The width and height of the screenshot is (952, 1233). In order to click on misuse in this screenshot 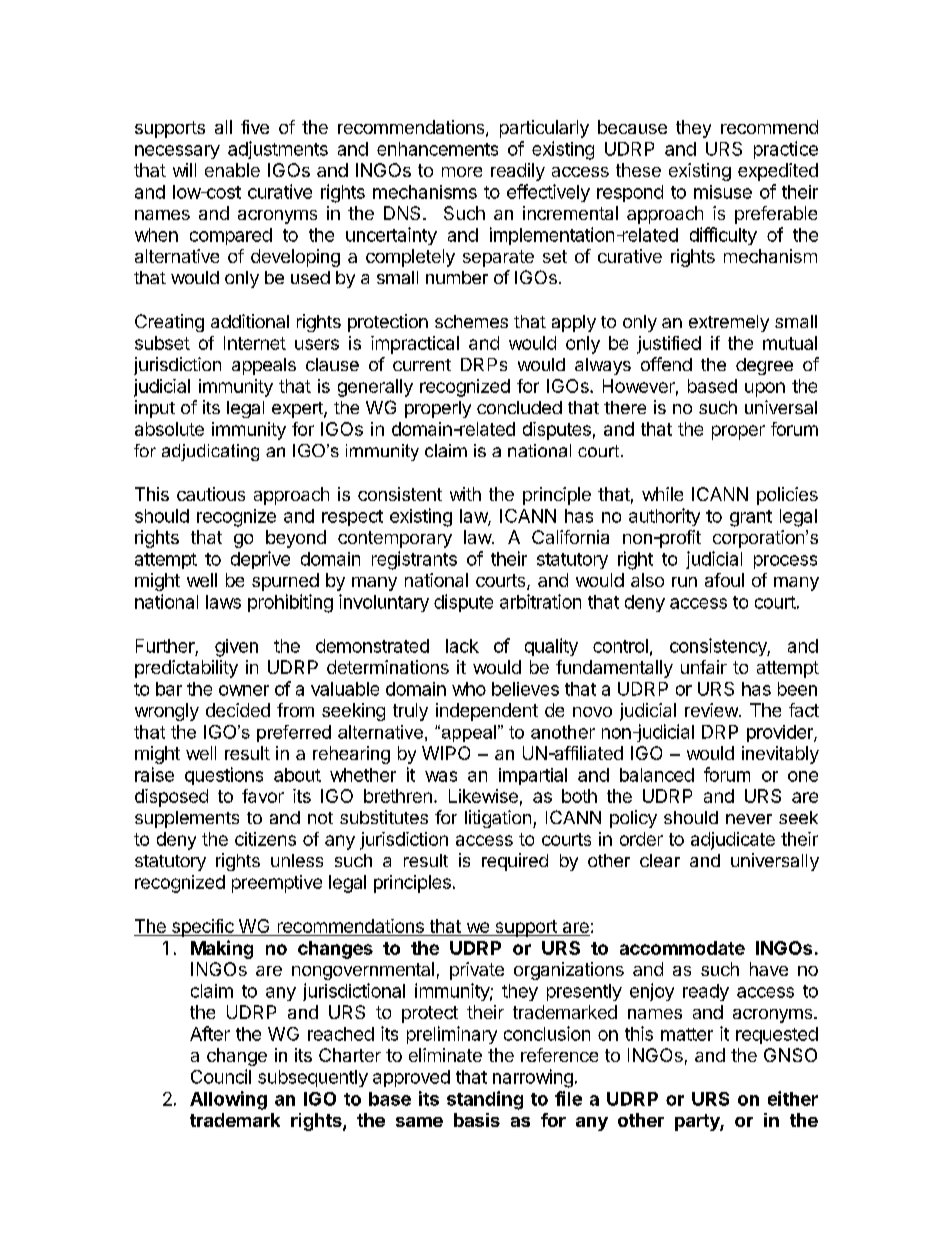, I will do `click(723, 192)`.
